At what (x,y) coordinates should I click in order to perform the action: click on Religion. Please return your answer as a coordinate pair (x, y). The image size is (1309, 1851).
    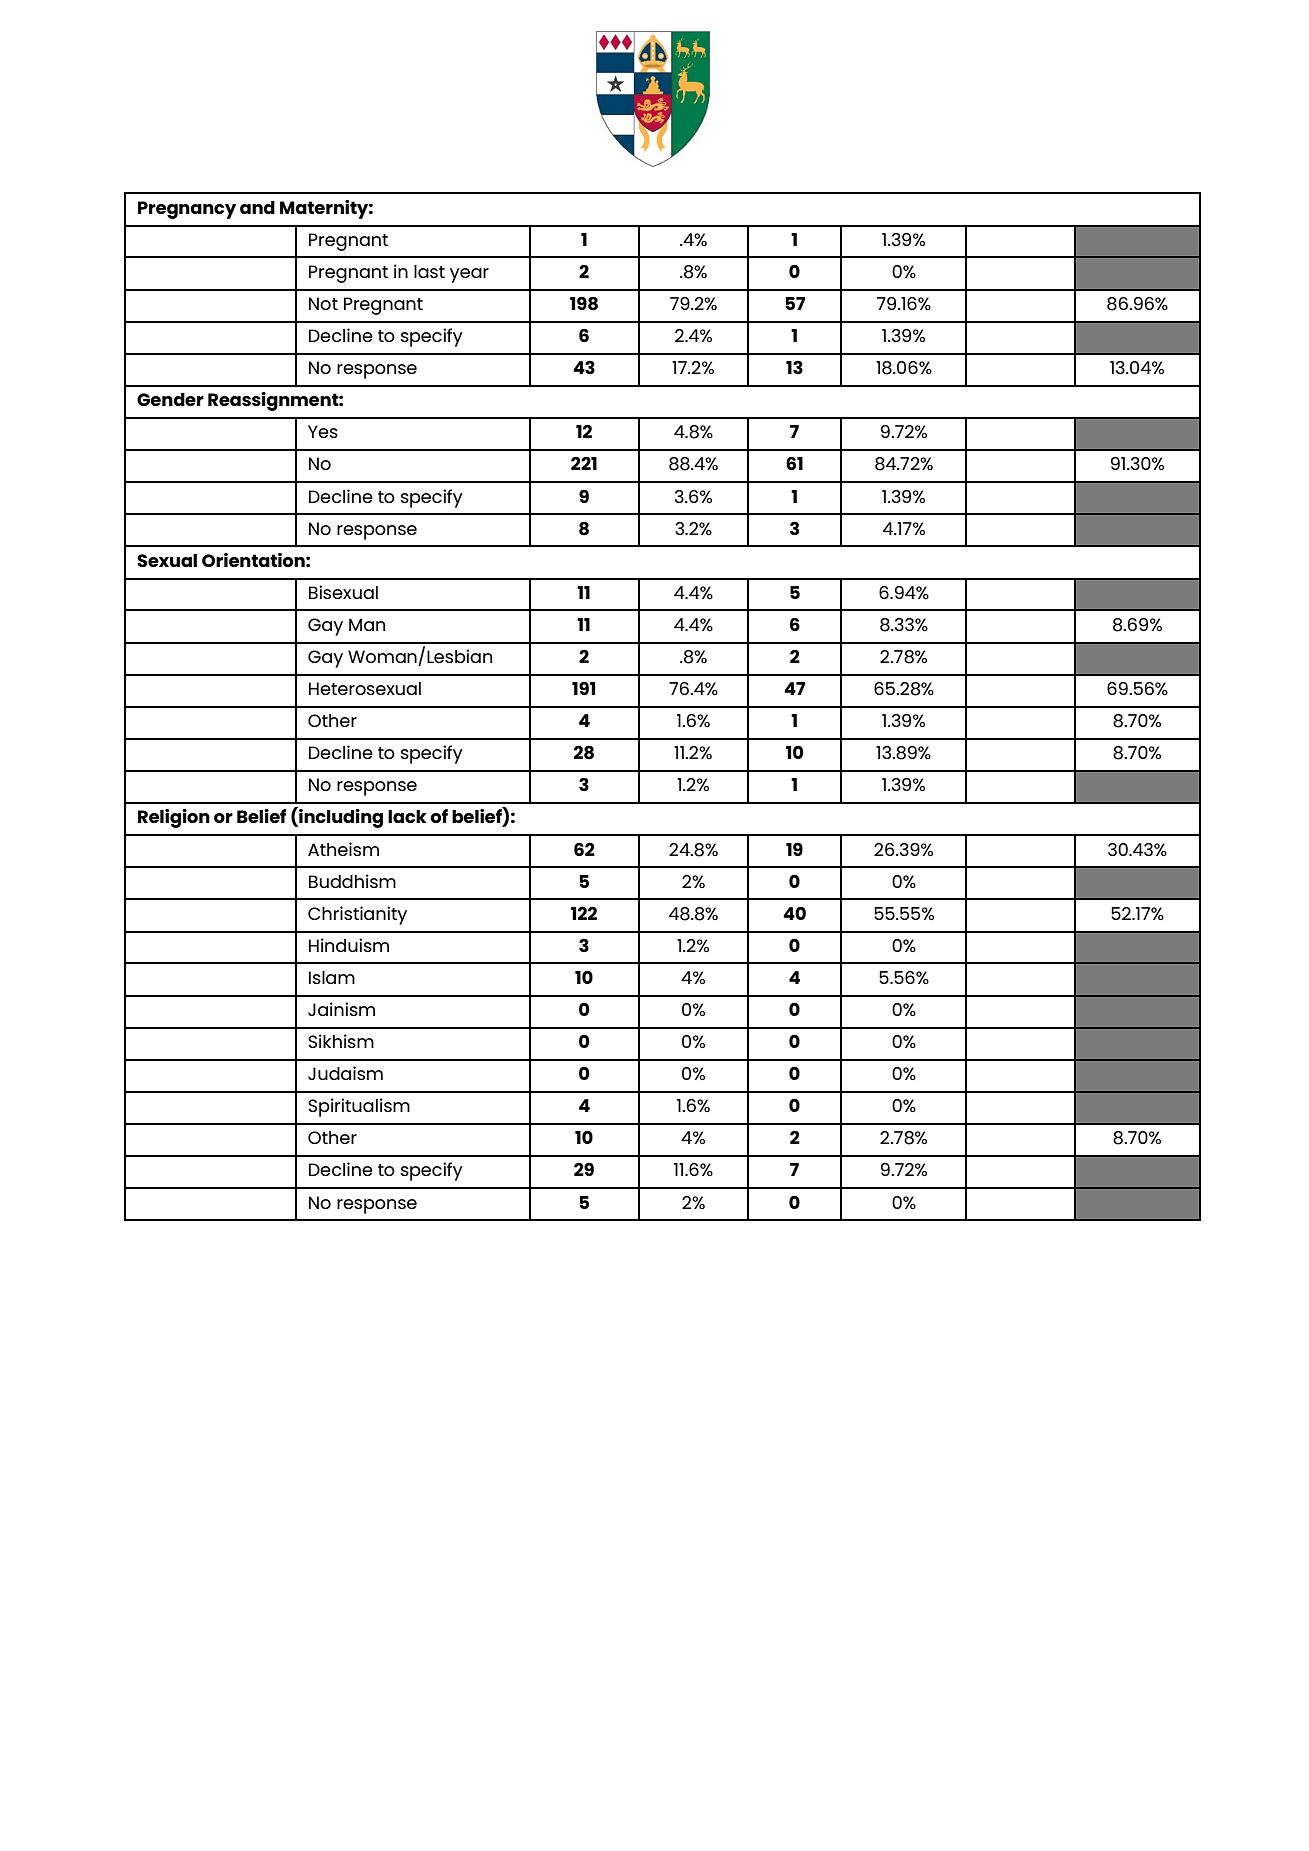
    Looking at the image, I should click on (174, 818).
